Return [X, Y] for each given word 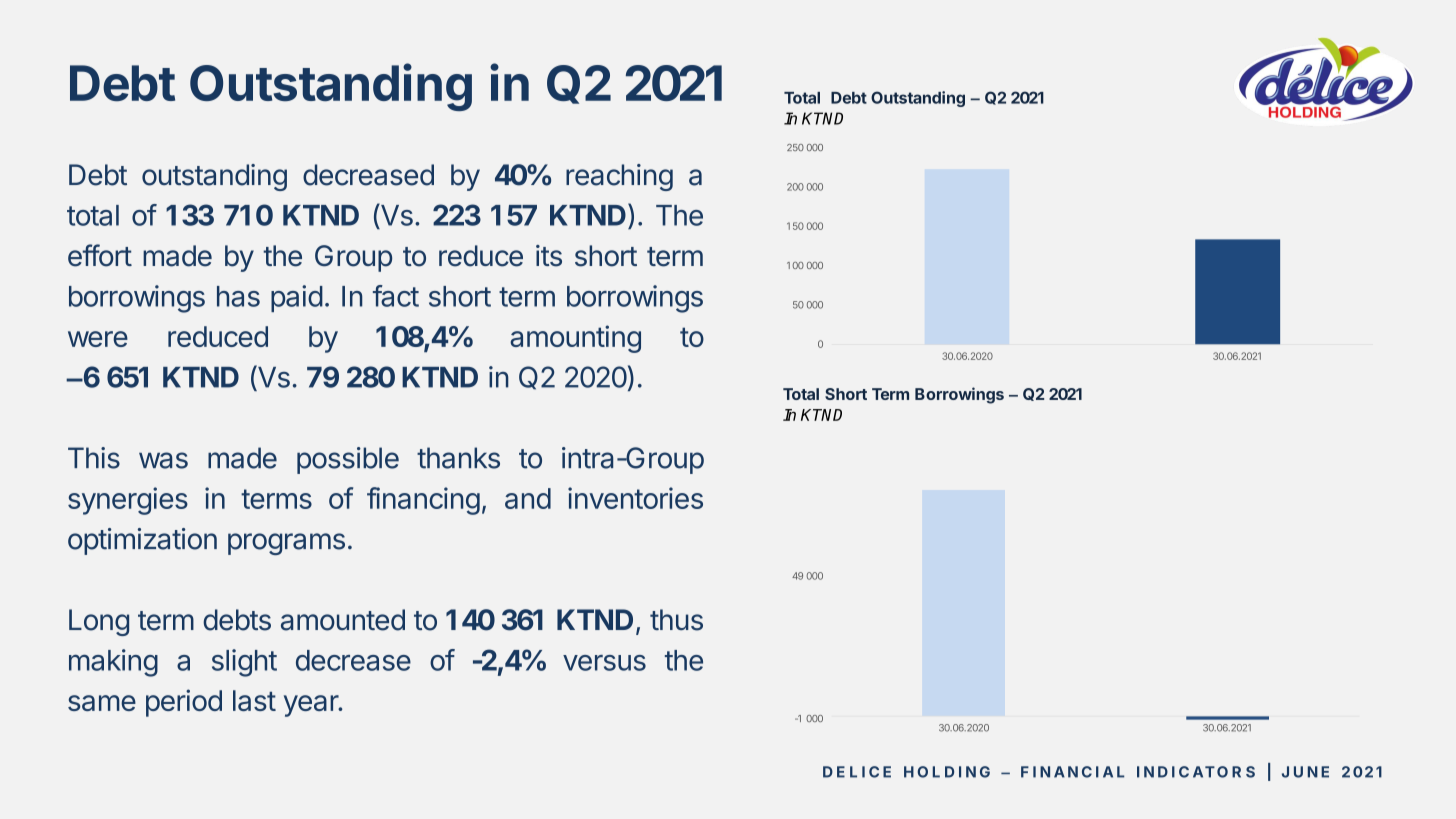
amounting [575, 339]
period [184, 703]
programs [286, 544]
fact [396, 296]
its [549, 256]
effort [100, 255]
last [254, 700]
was [163, 460]
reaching [619, 177]
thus [676, 620]
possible [348, 460]
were [98, 339]
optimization [142, 541]
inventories [635, 498]
